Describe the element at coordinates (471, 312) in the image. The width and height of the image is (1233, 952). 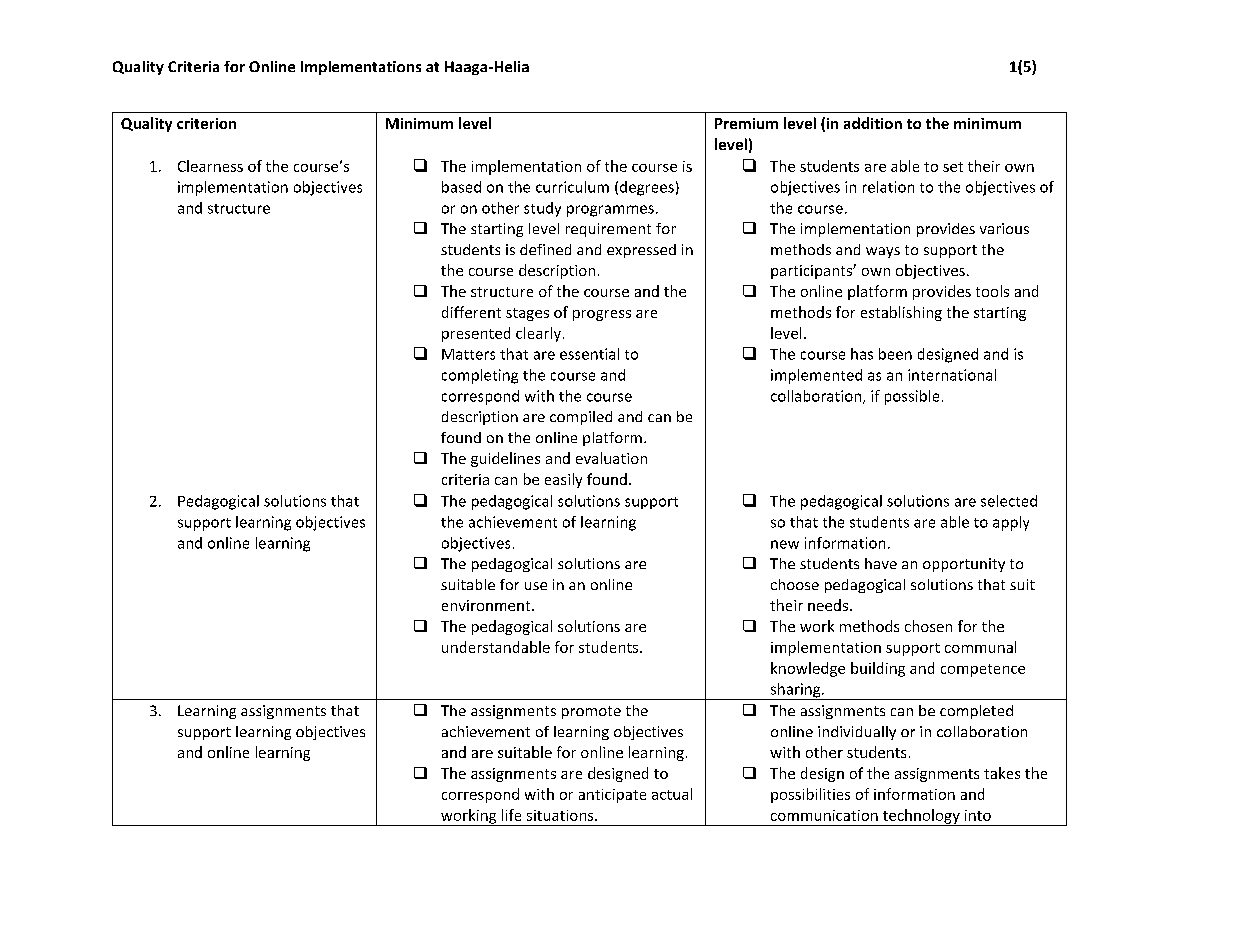
I see `different` at that location.
